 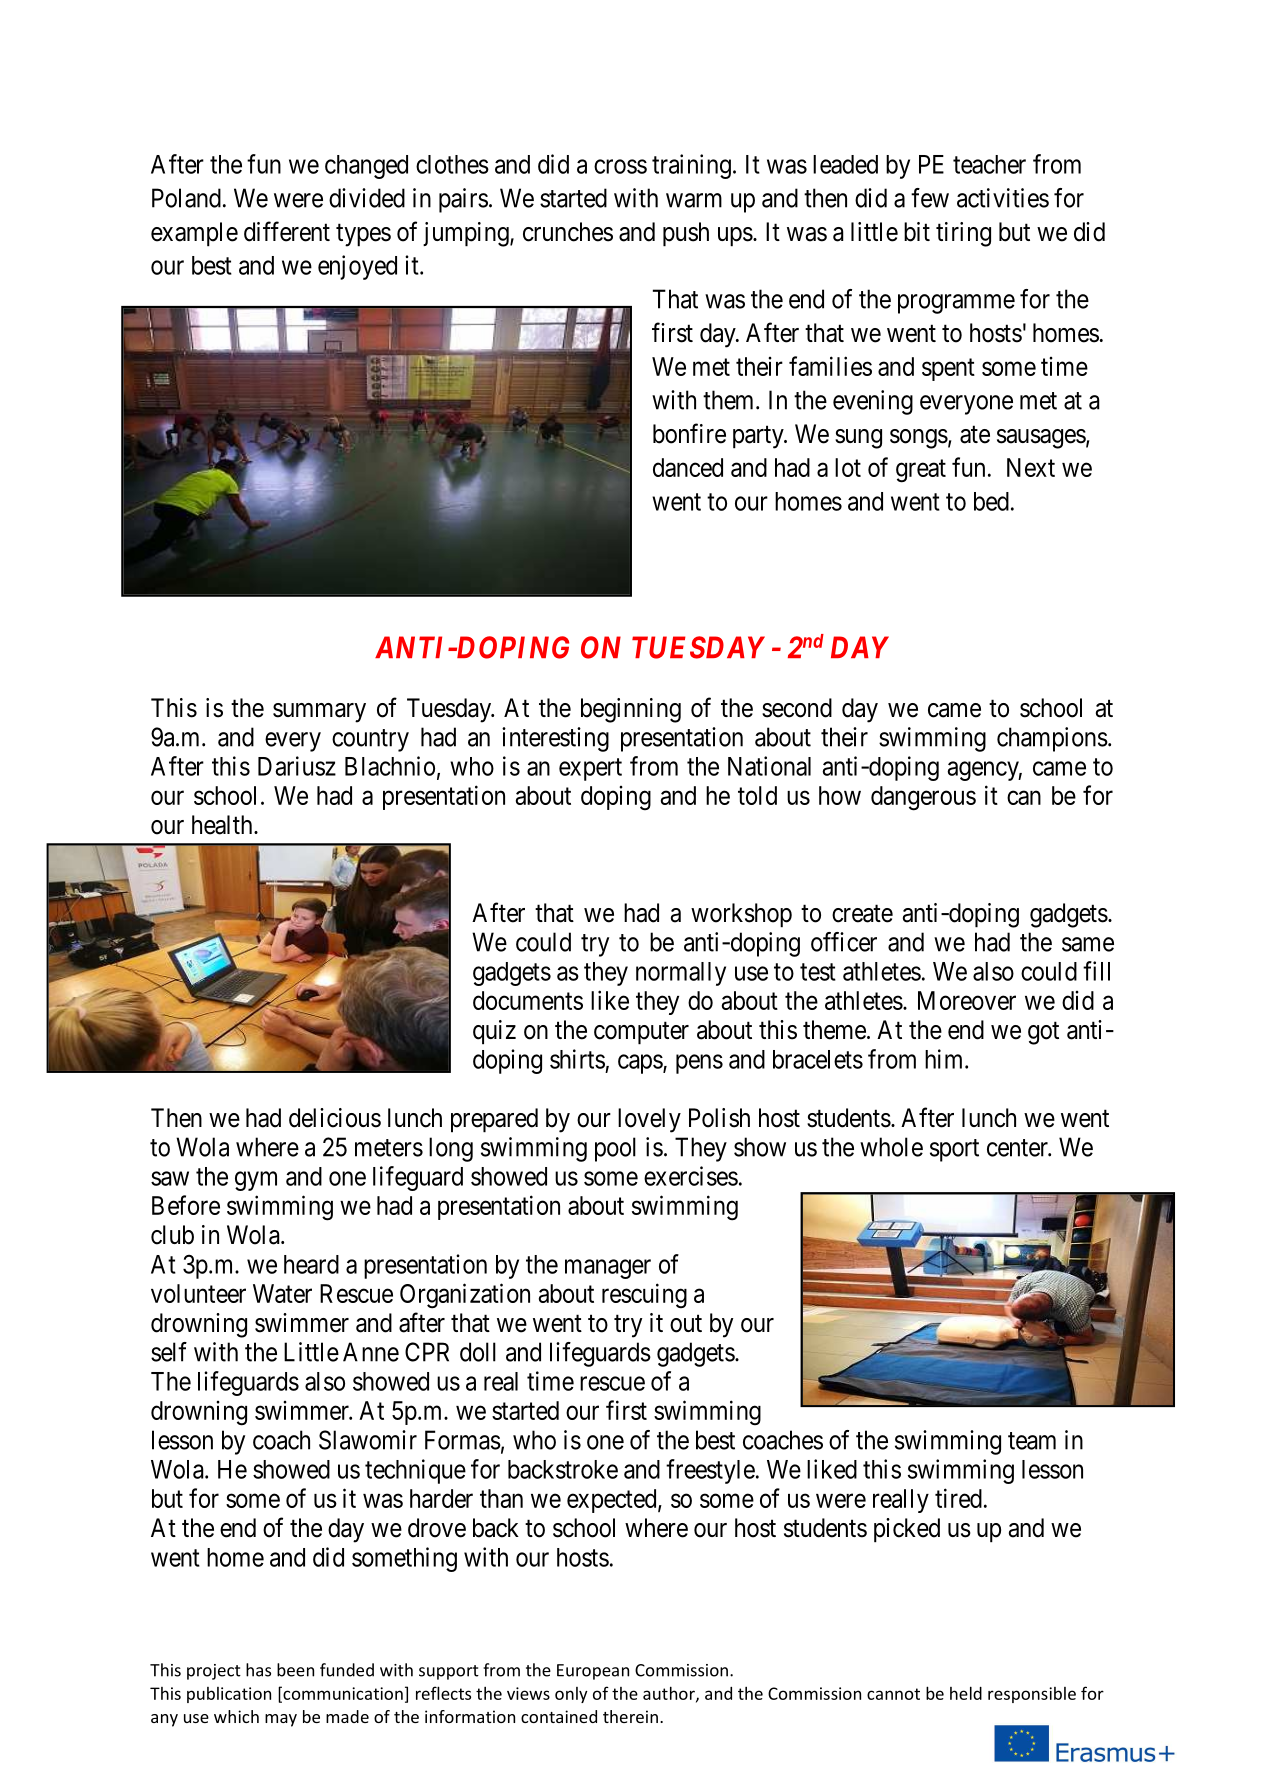 What do you see at coordinates (287, 231) in the screenshot?
I see `different` at bounding box center [287, 231].
